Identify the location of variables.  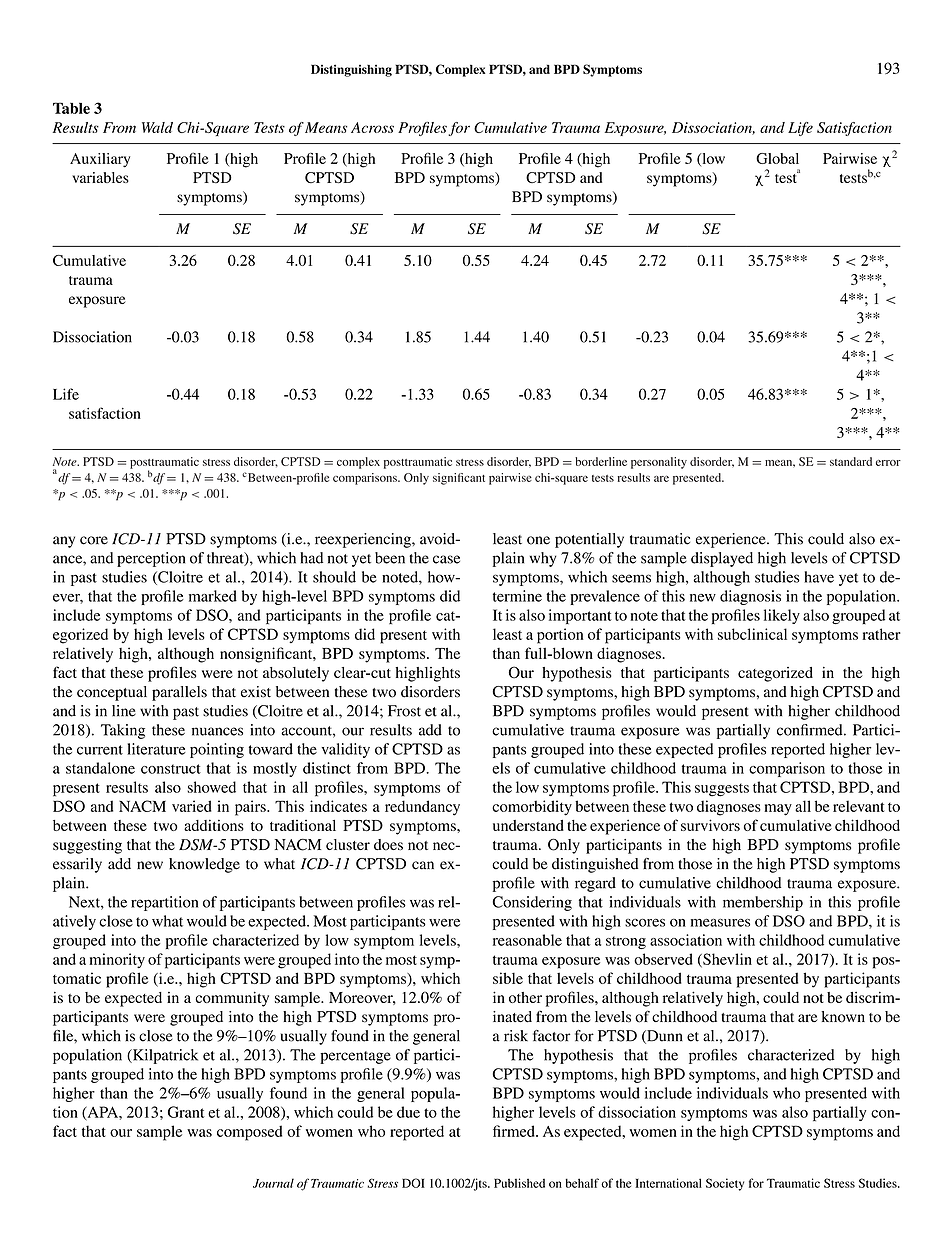
(100, 177).
